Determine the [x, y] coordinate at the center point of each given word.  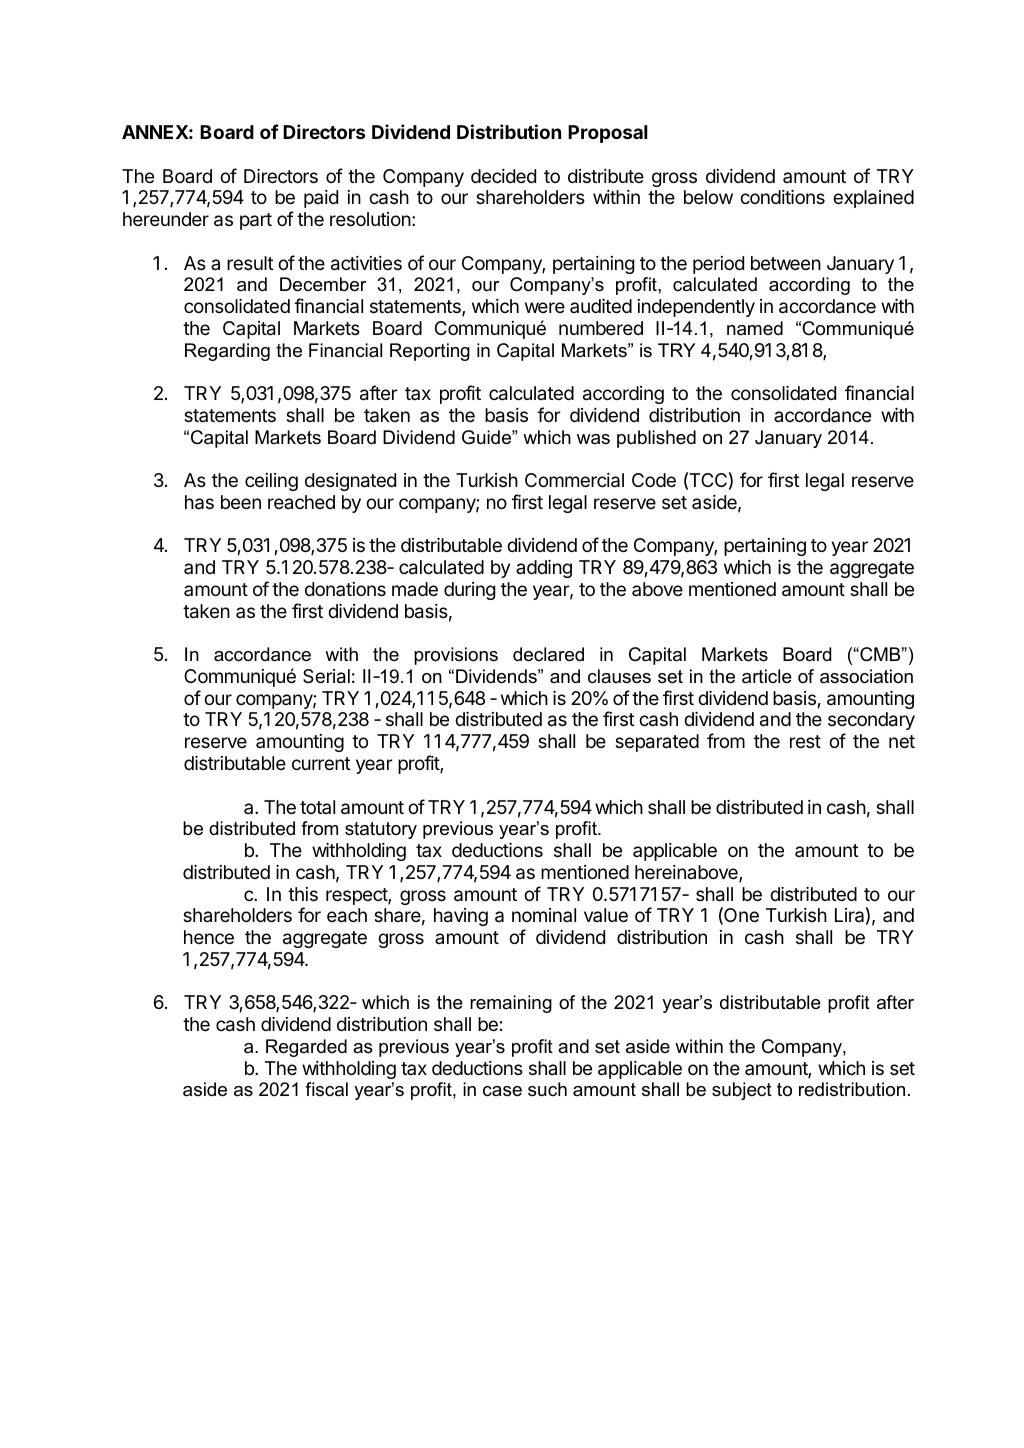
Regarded [306, 1048]
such [547, 1089]
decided [503, 176]
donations [345, 589]
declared [548, 654]
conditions [782, 197]
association [866, 676]
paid [321, 199]
